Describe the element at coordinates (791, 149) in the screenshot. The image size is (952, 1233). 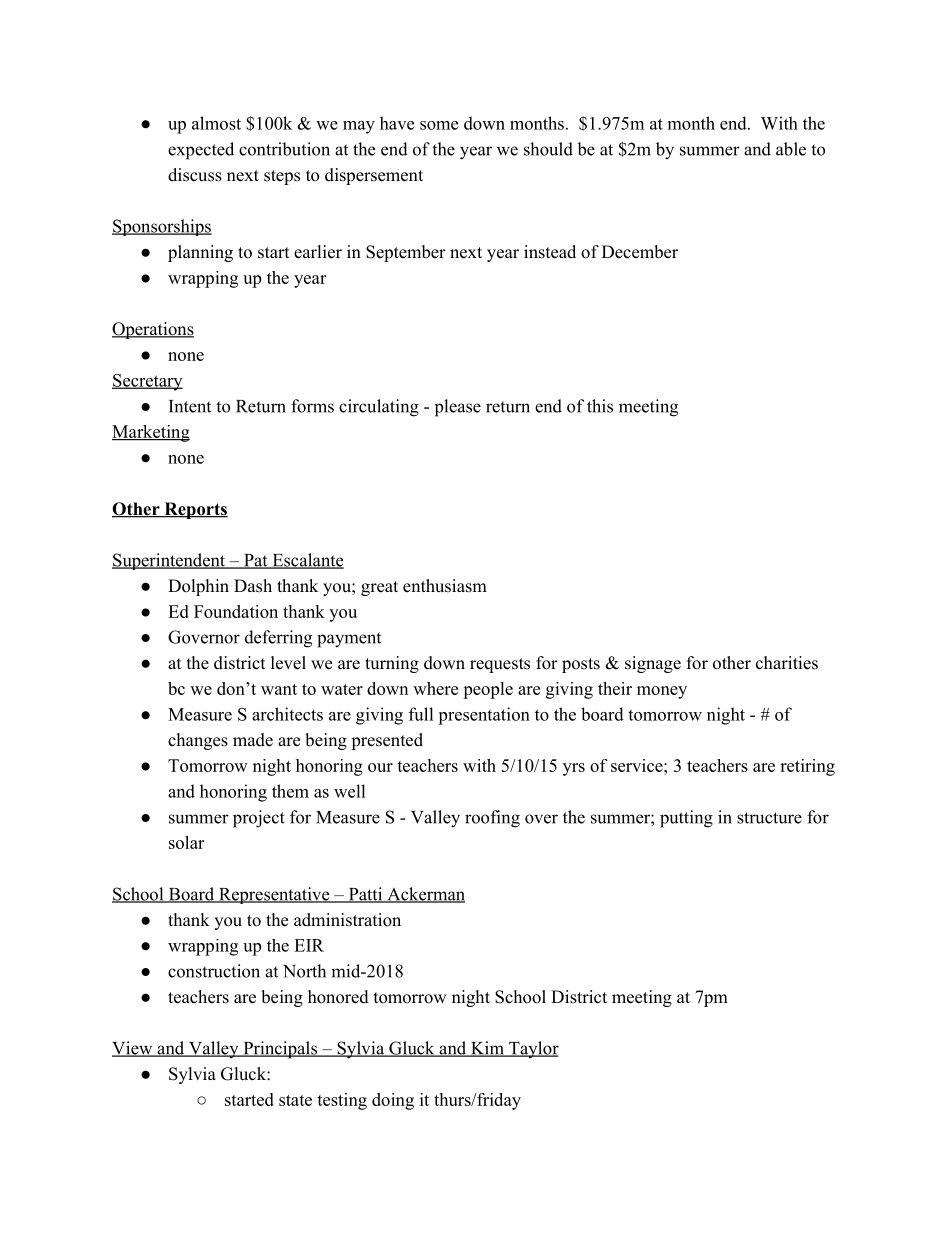
I see `able` at that location.
